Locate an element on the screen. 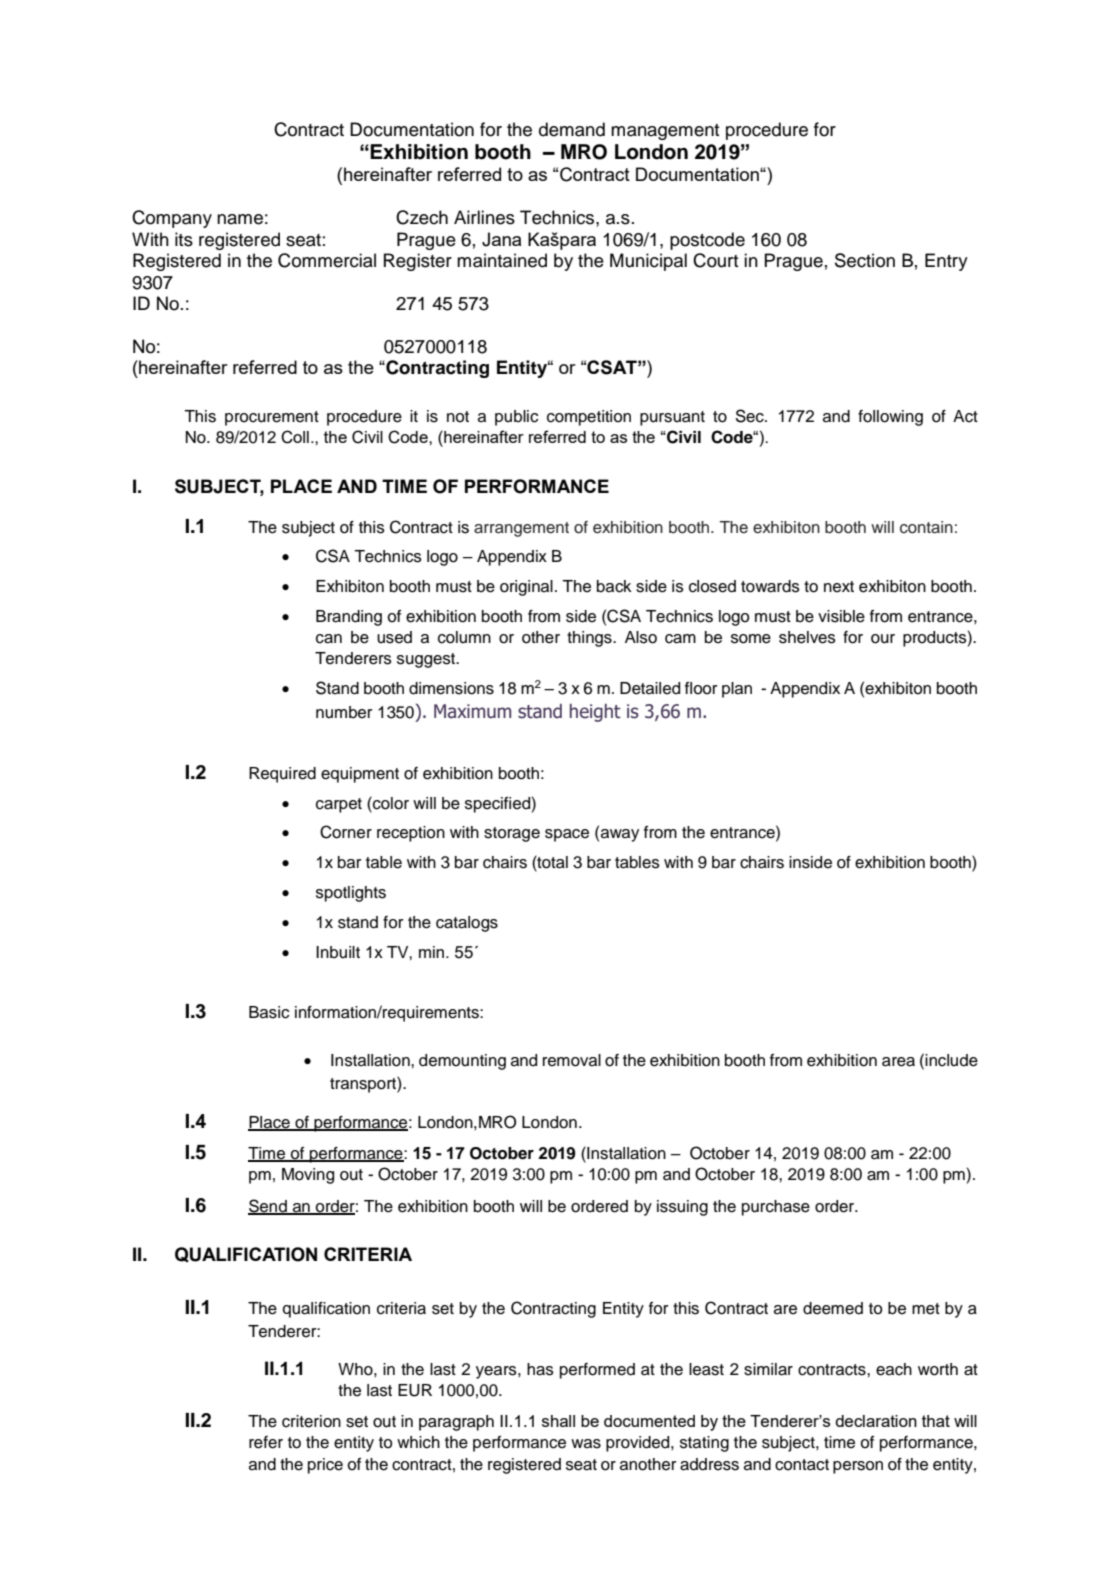 This screenshot has height=1569, width=1110. criterion is located at coordinates (311, 1421).
